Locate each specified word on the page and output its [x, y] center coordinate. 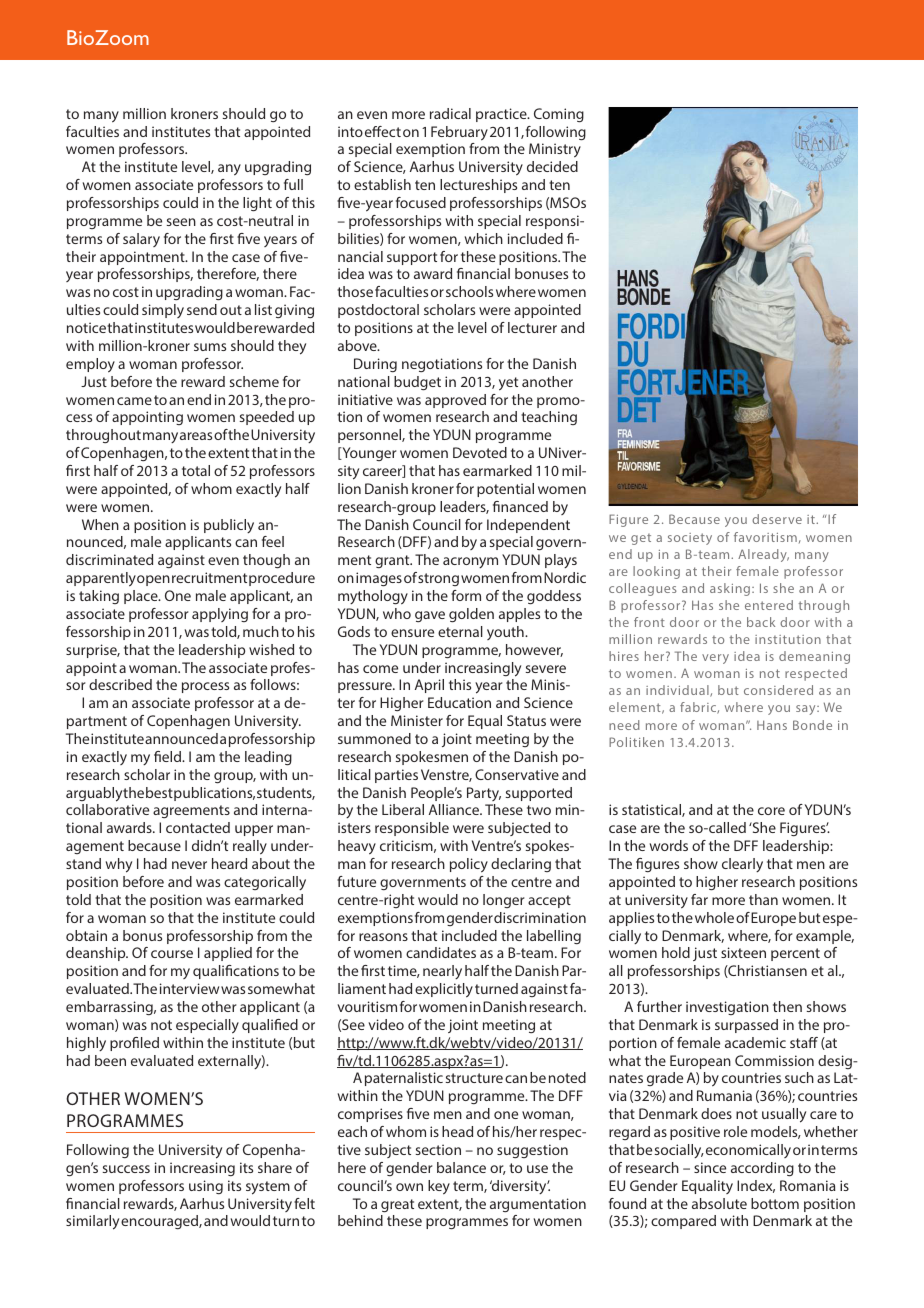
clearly [742, 865]
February [459, 133]
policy [469, 865]
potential [505, 490]
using [206, 1187]
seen [181, 222]
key [439, 1187]
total [196, 470]
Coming [559, 115]
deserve [777, 519]
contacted [198, 827]
